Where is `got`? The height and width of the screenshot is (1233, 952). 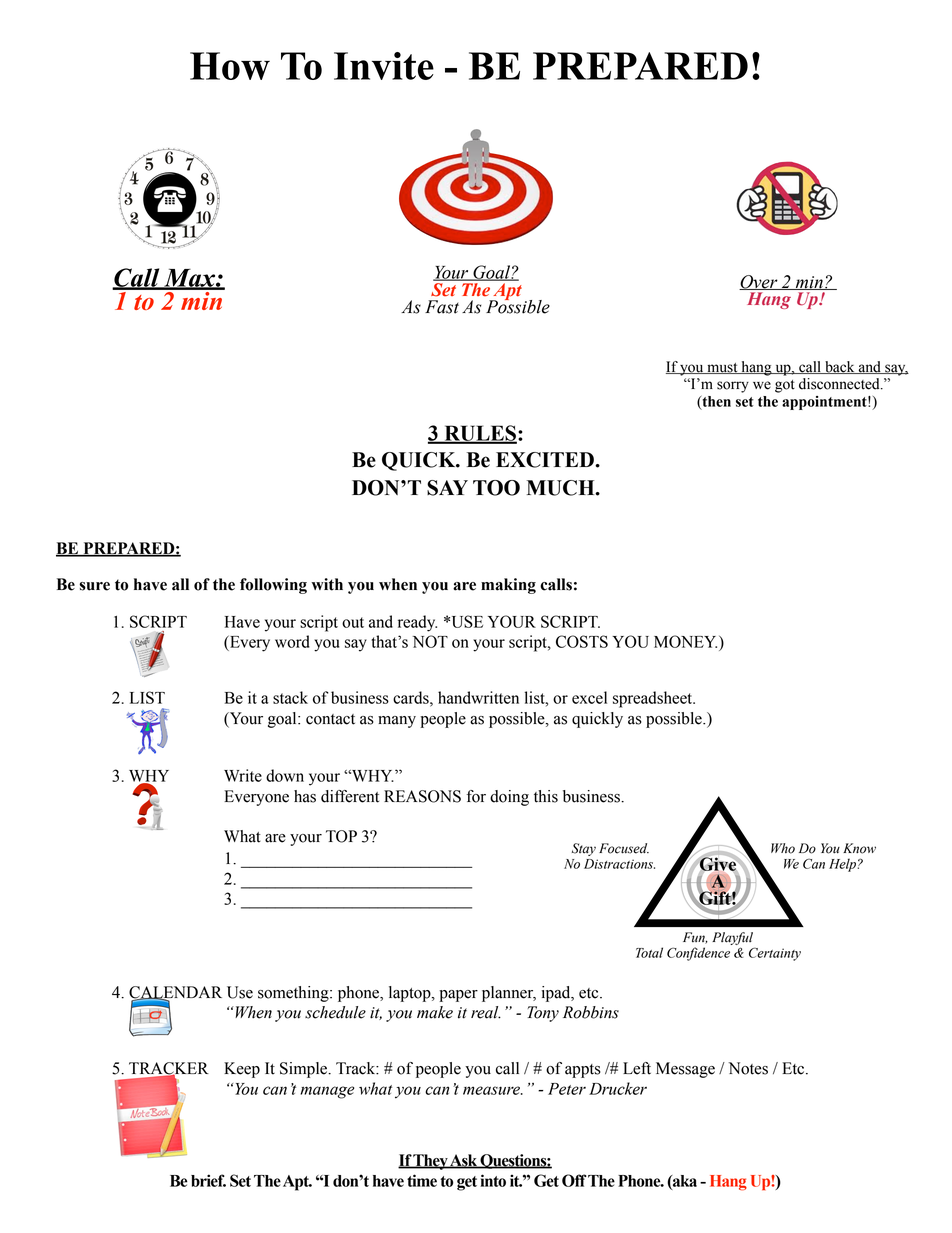 got is located at coordinates (785, 386).
